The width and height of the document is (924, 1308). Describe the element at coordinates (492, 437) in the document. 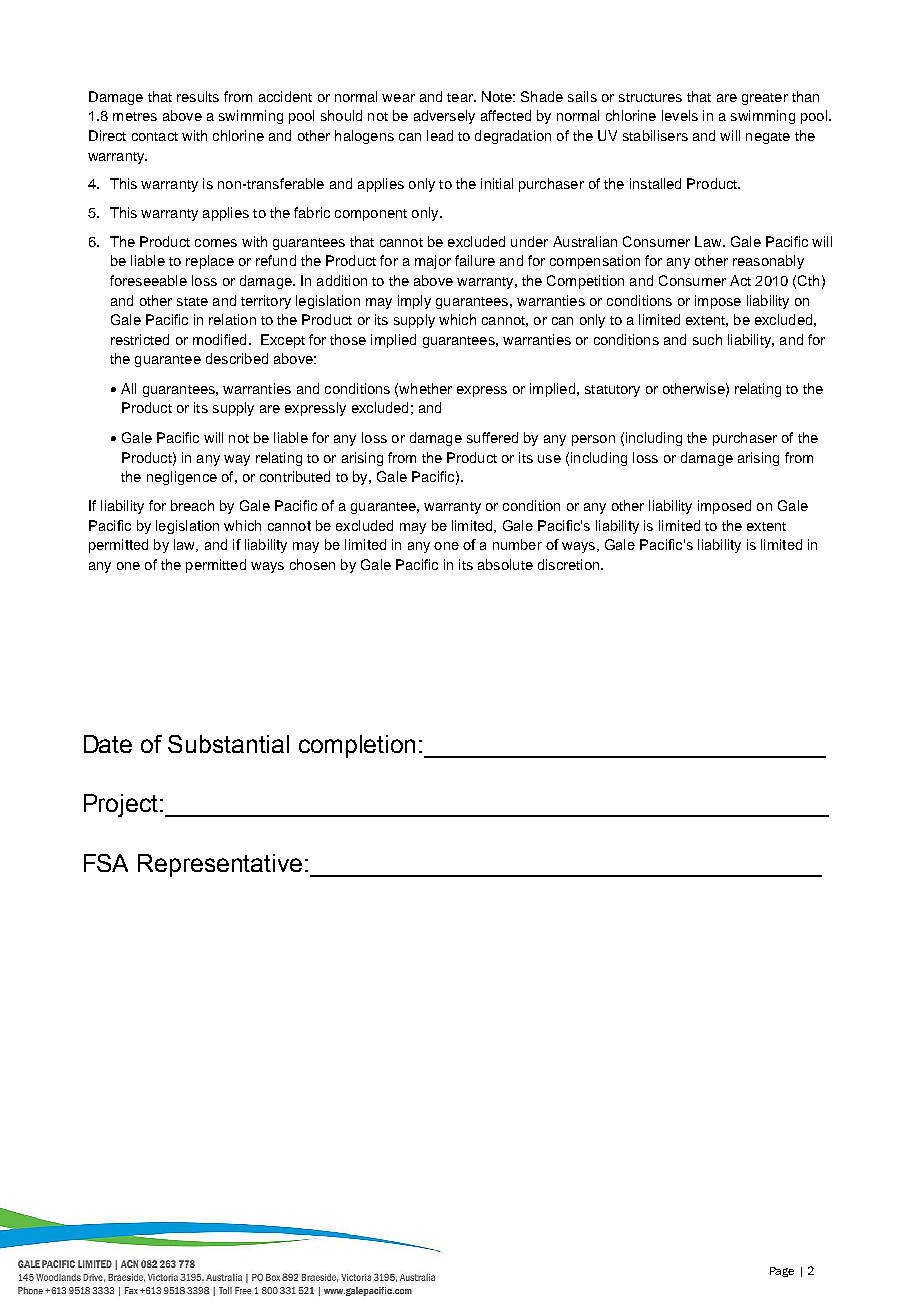

I see `suffered` at that location.
